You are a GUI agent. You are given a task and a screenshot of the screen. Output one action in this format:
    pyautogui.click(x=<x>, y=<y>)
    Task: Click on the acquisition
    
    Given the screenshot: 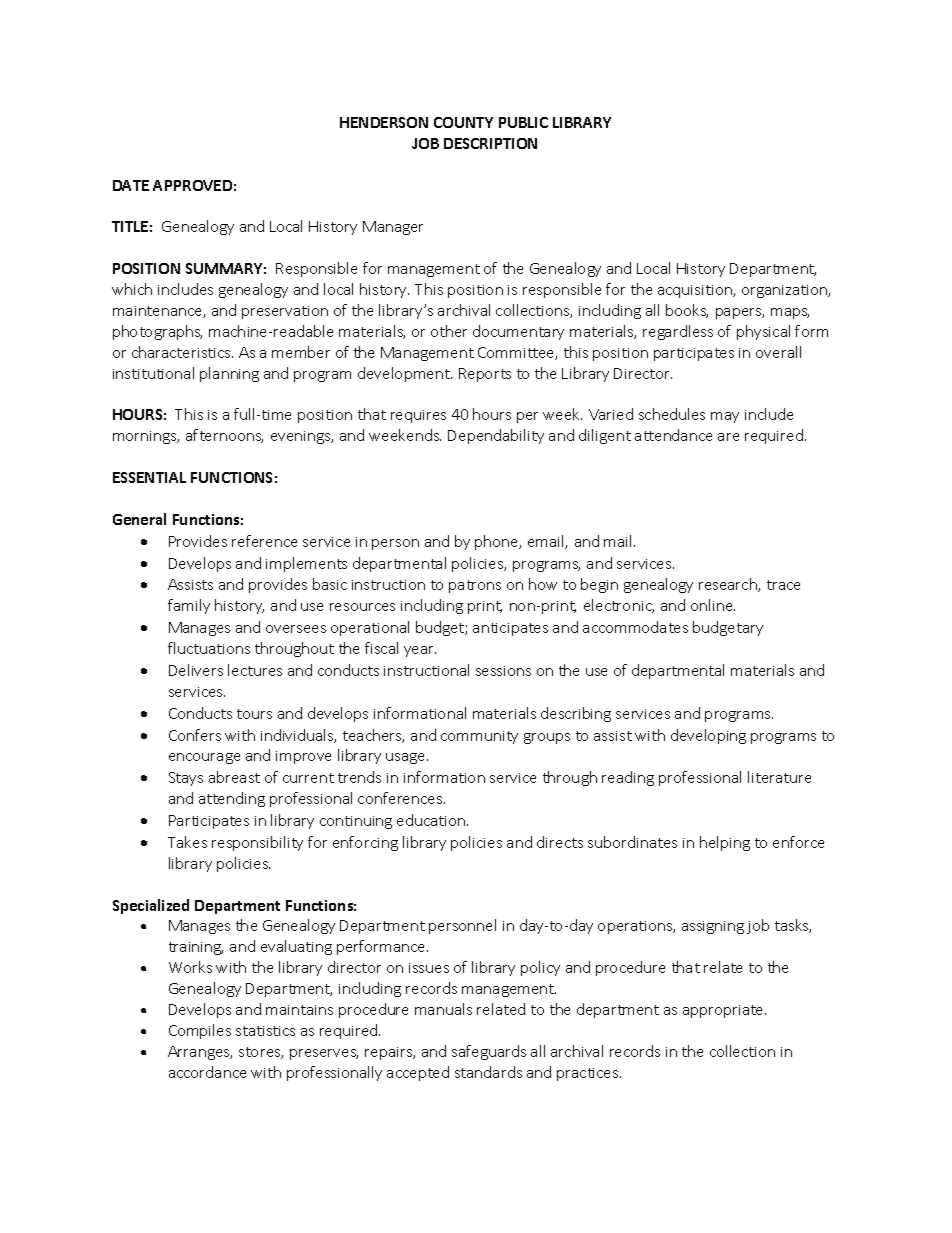 What is the action you would take?
    pyautogui.click(x=696, y=291)
